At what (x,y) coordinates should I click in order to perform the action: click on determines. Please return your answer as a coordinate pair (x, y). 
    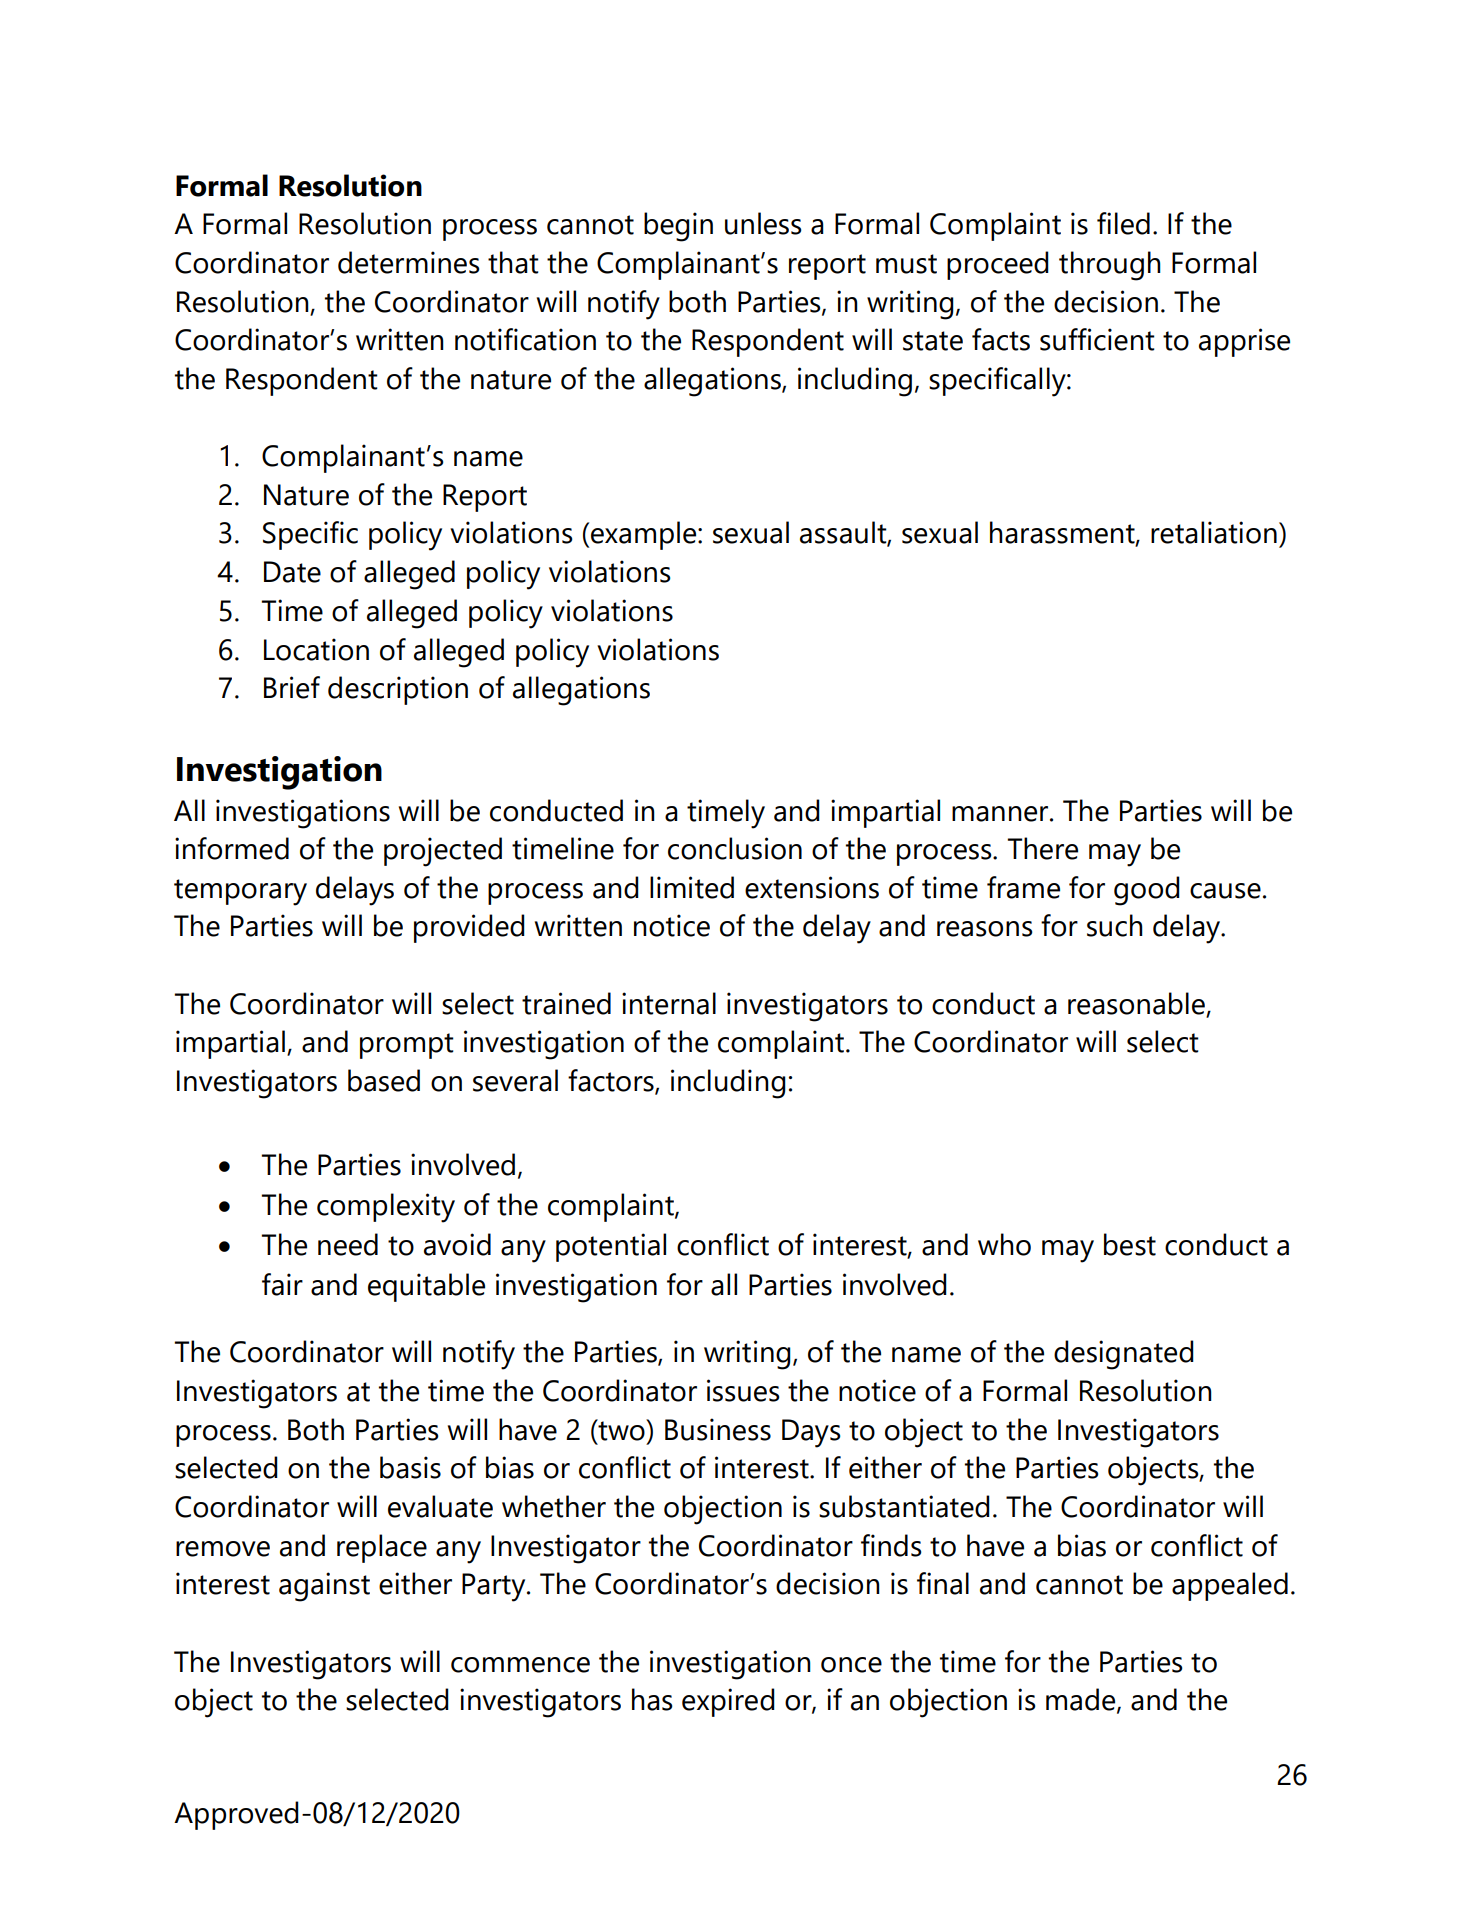
    Looking at the image, I should click on (409, 262).
